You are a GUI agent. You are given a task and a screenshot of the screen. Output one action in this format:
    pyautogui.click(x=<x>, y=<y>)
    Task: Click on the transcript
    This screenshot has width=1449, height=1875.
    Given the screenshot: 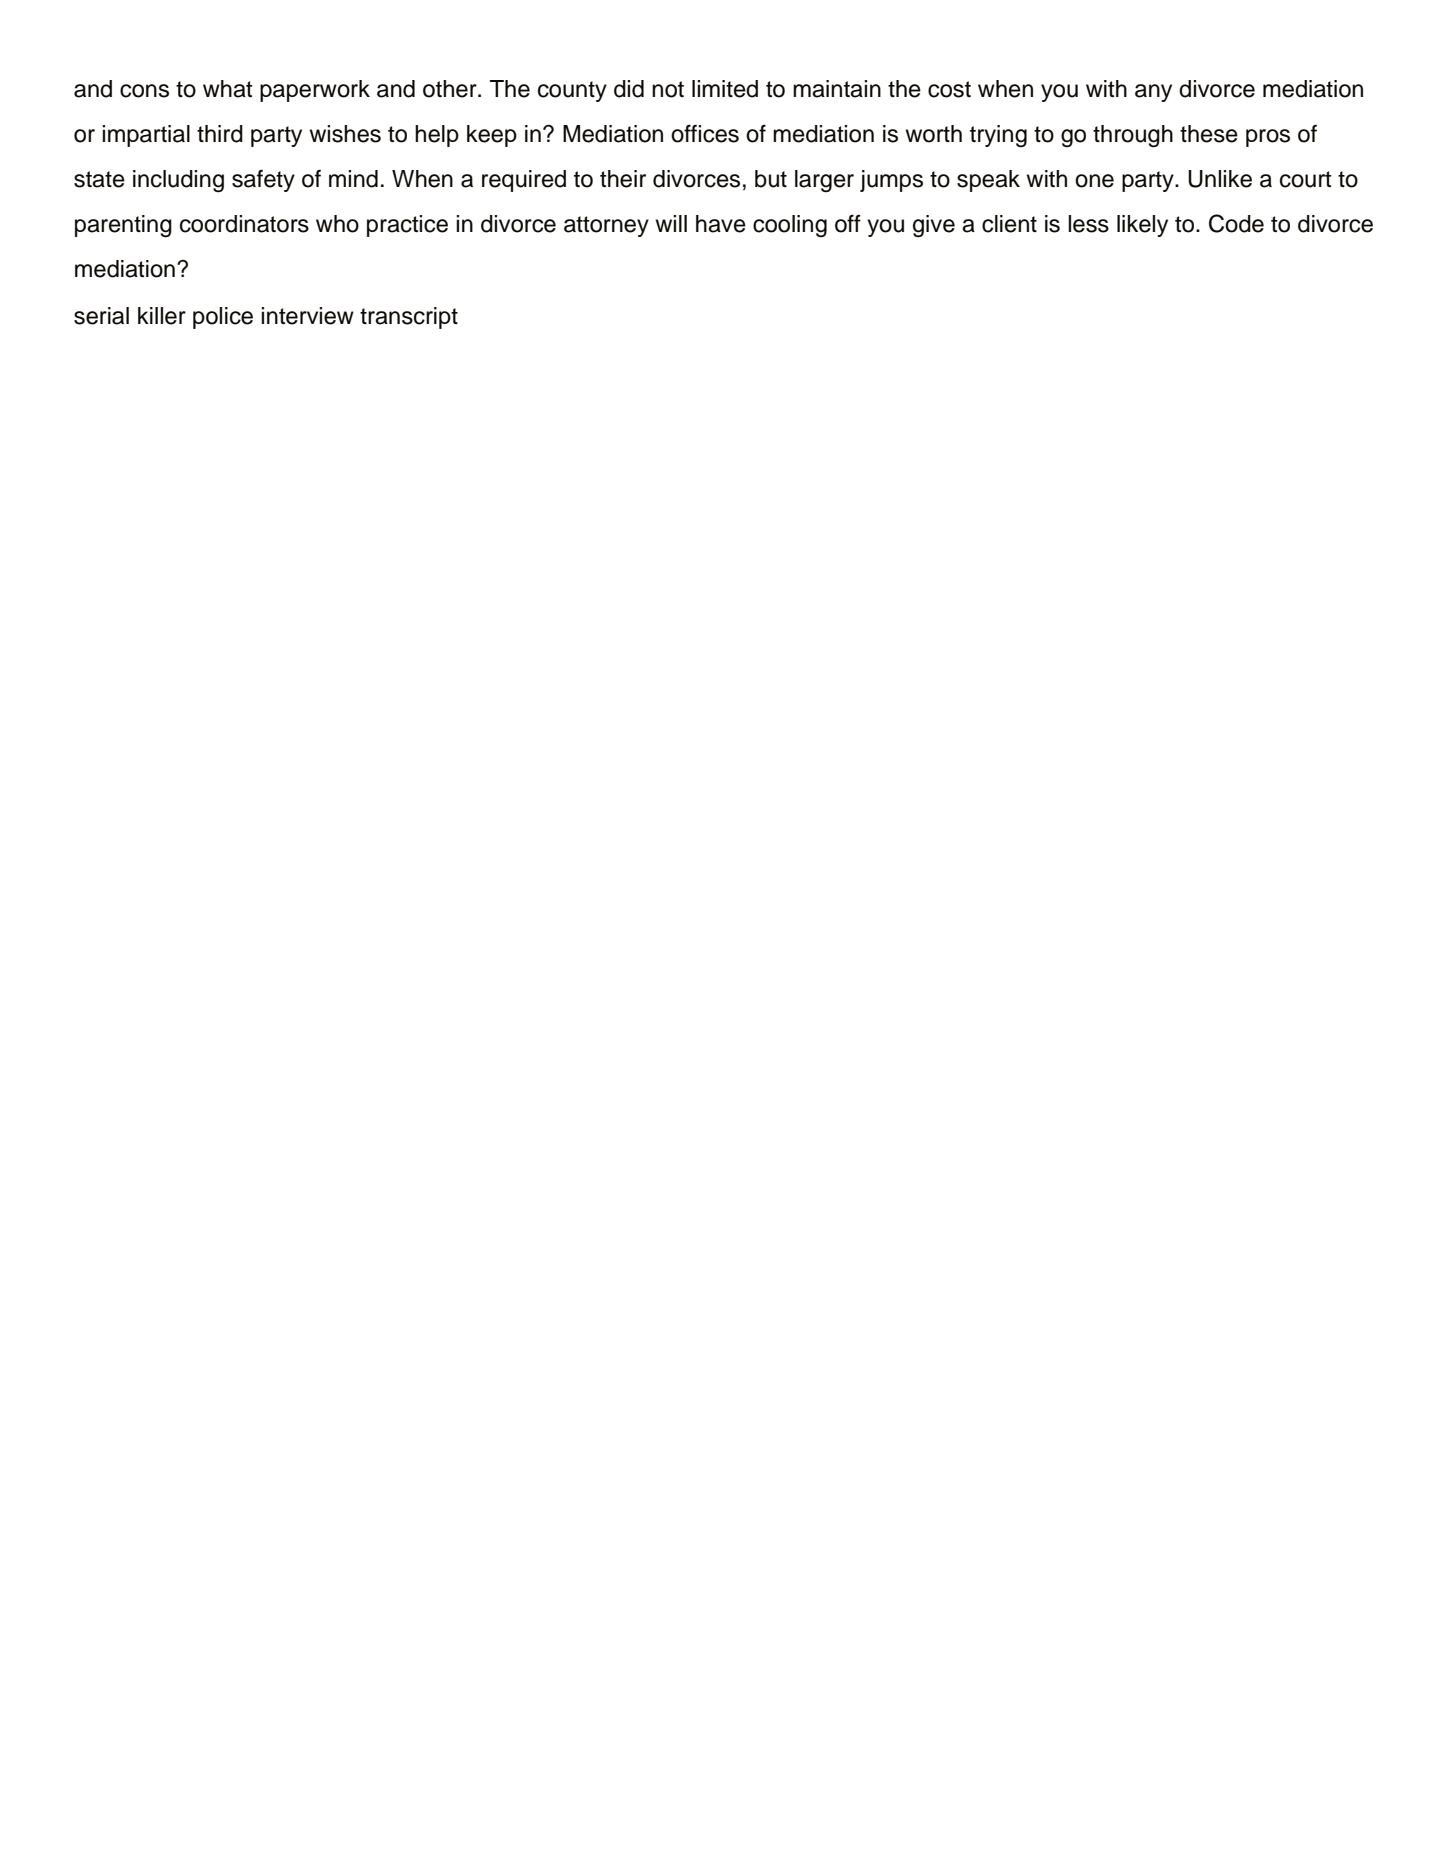 What is the action you would take?
    pyautogui.click(x=409, y=318)
